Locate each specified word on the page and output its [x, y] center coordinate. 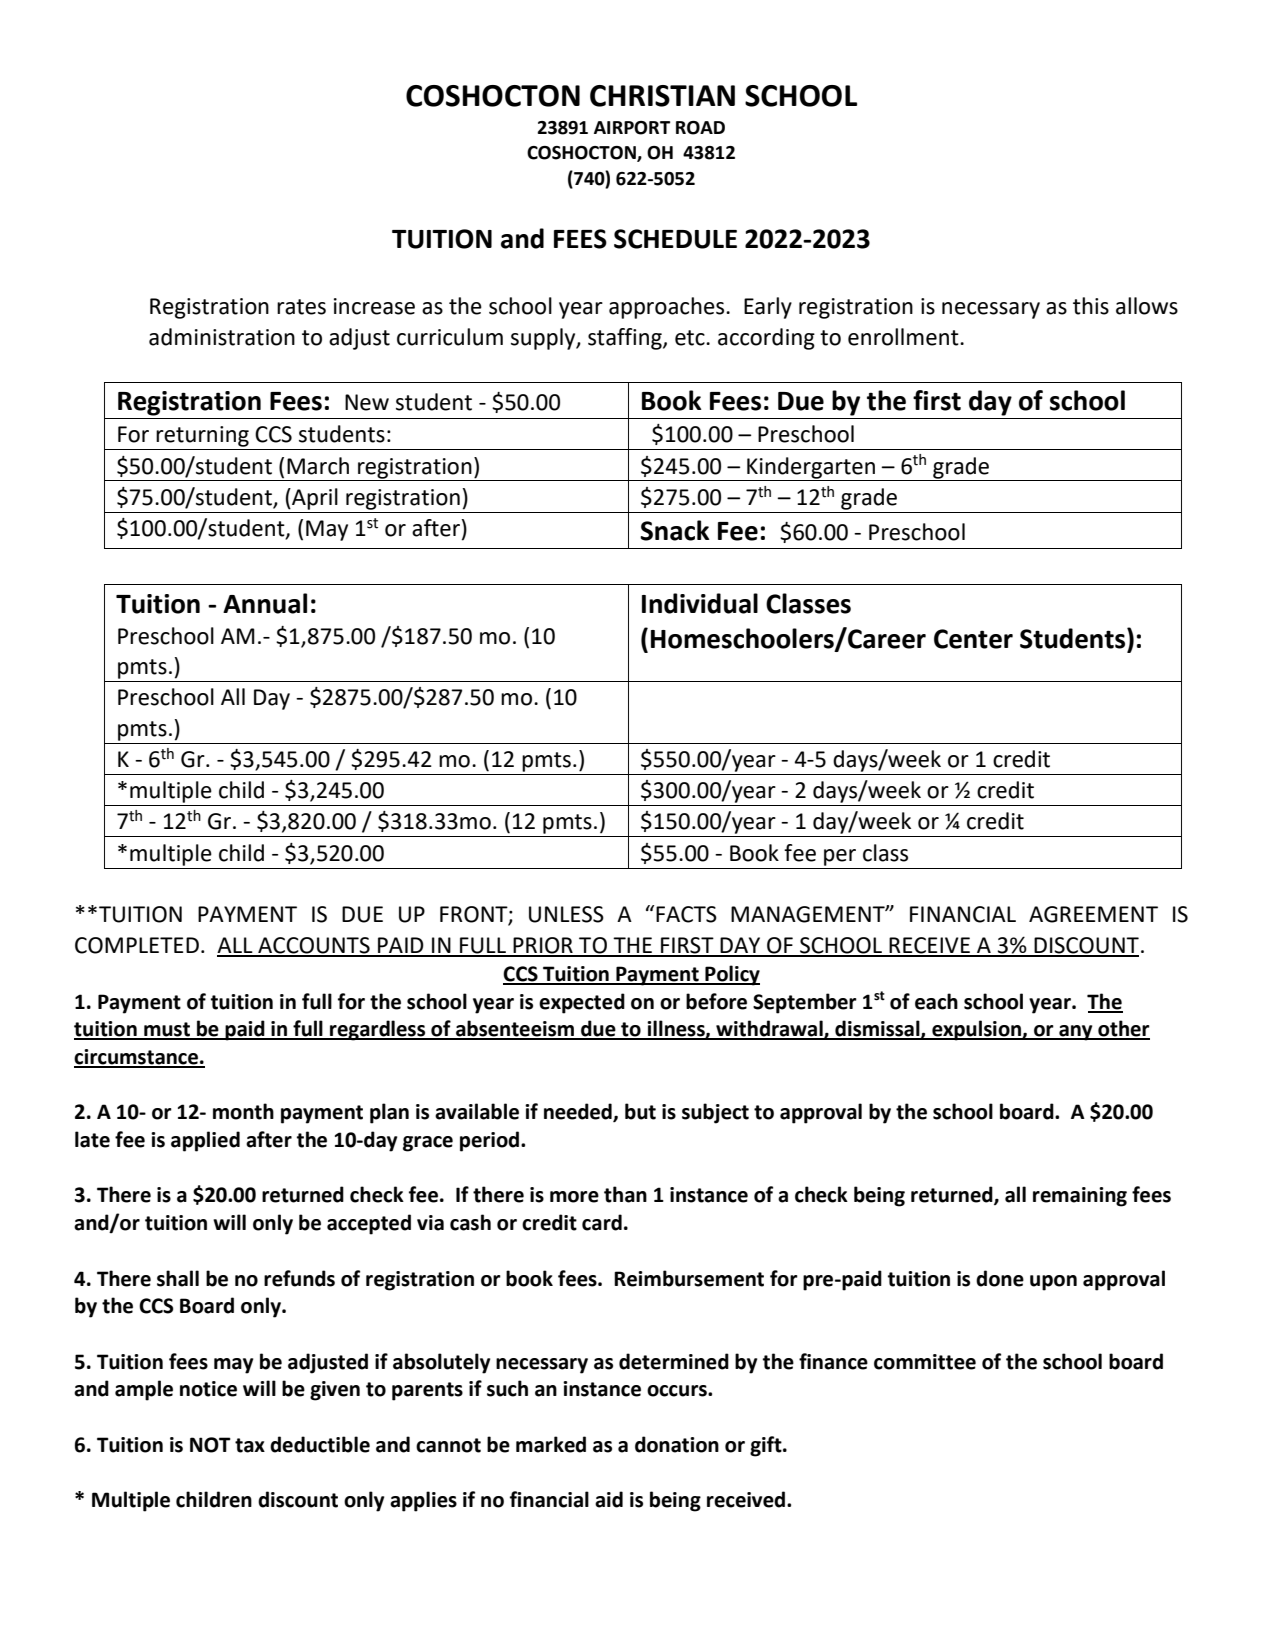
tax [250, 1445]
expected [582, 1003]
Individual [700, 603]
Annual [265, 603]
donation [677, 1444]
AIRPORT [632, 128]
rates [301, 307]
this [1091, 306]
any [1076, 1033]
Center [973, 639]
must [167, 1030]
